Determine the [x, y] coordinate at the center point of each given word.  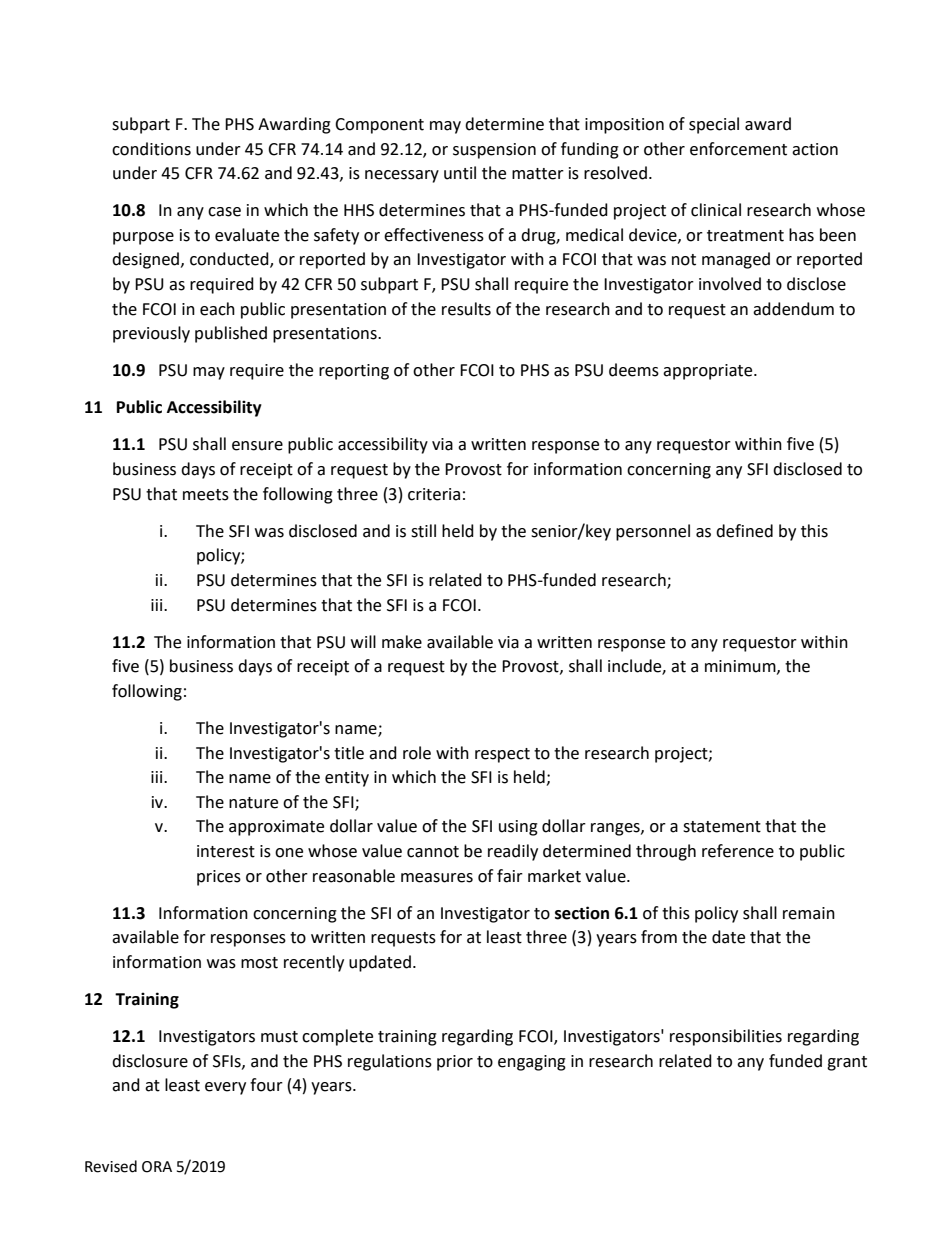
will [363, 641]
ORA [157, 1167]
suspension [494, 151]
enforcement [738, 149]
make [402, 642]
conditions [151, 149]
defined [744, 531]
